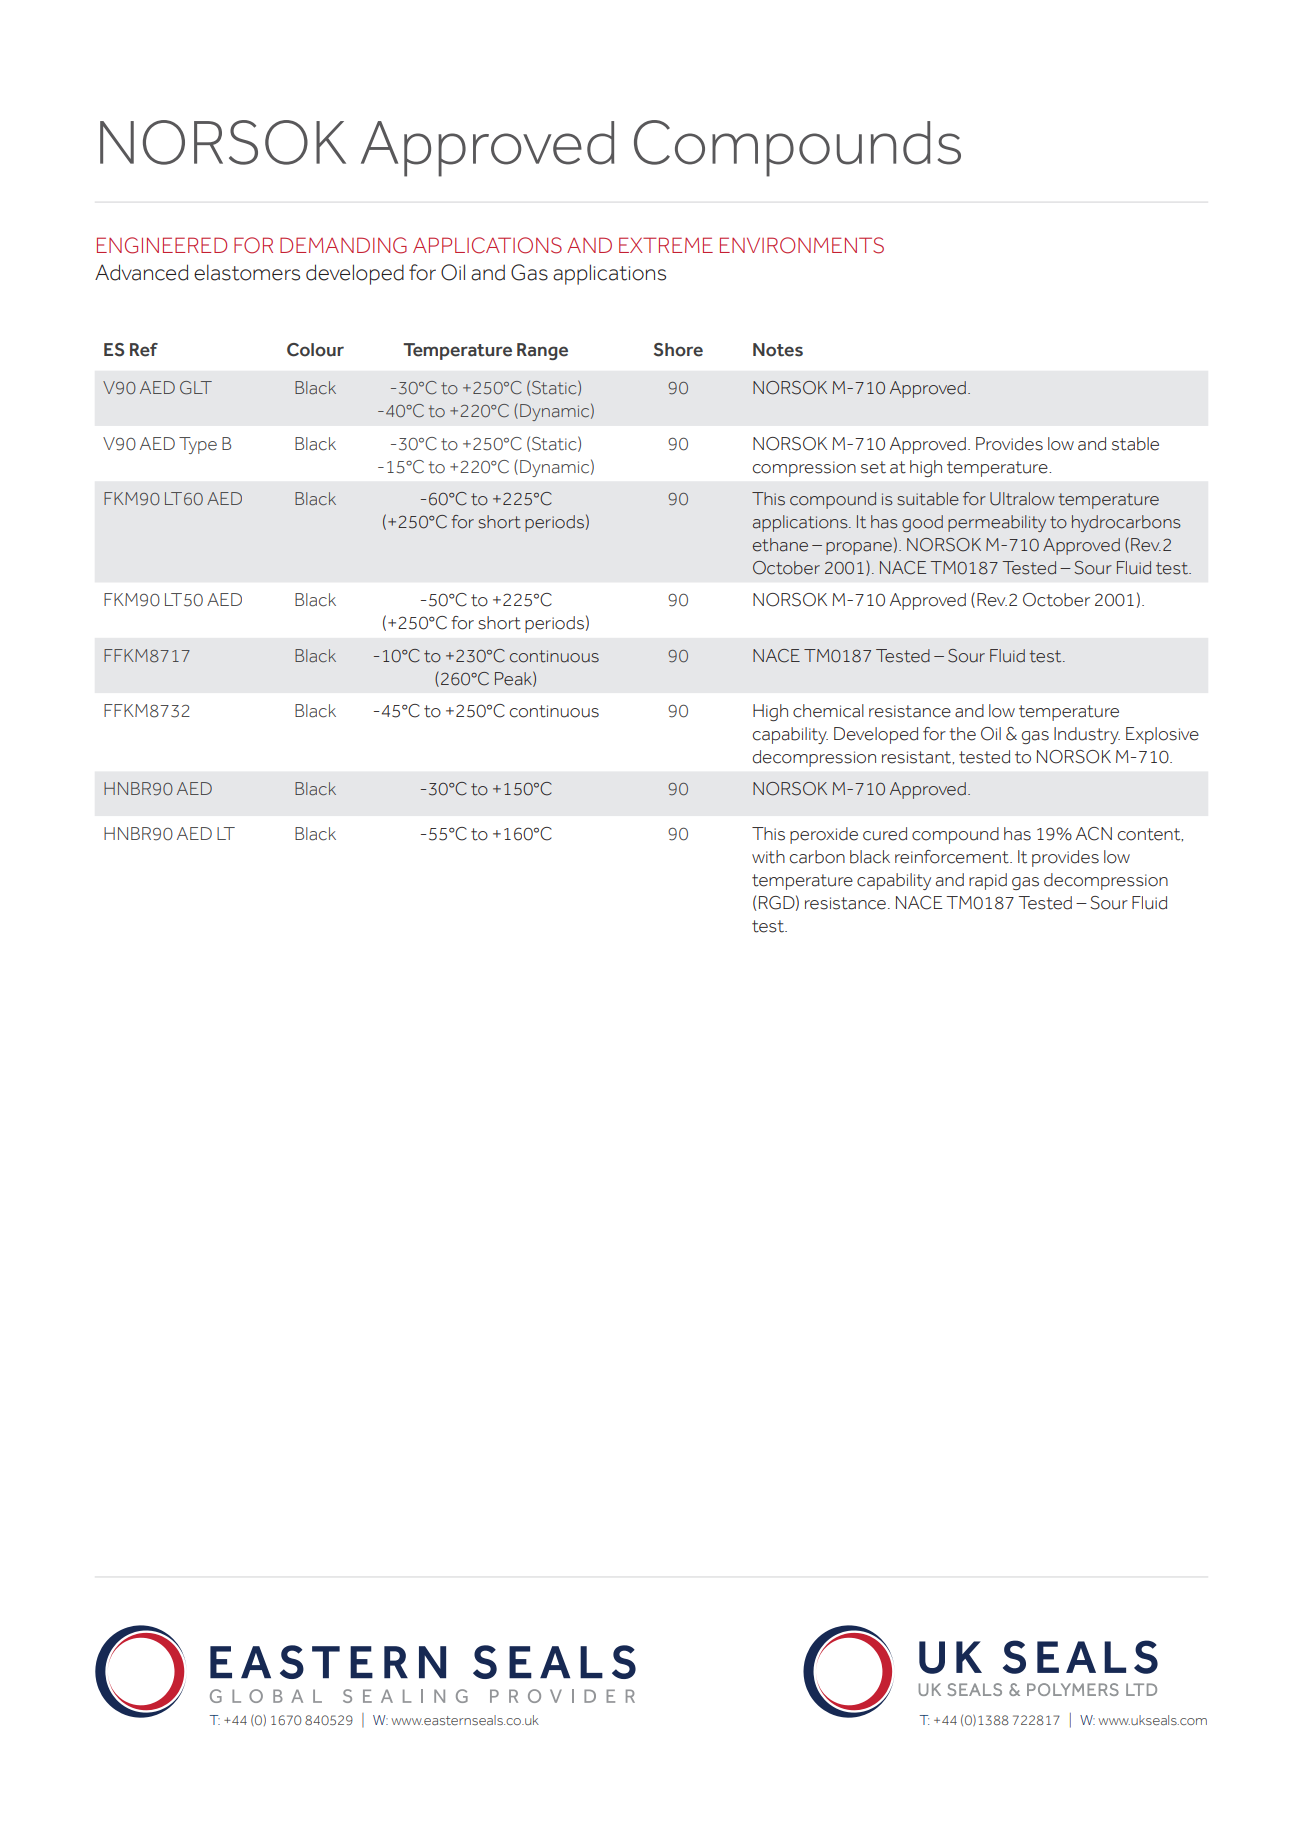 Image resolution: width=1303 pixels, height=1828 pixels. What do you see at coordinates (988, 881) in the screenshot?
I see `rapid` at bounding box center [988, 881].
